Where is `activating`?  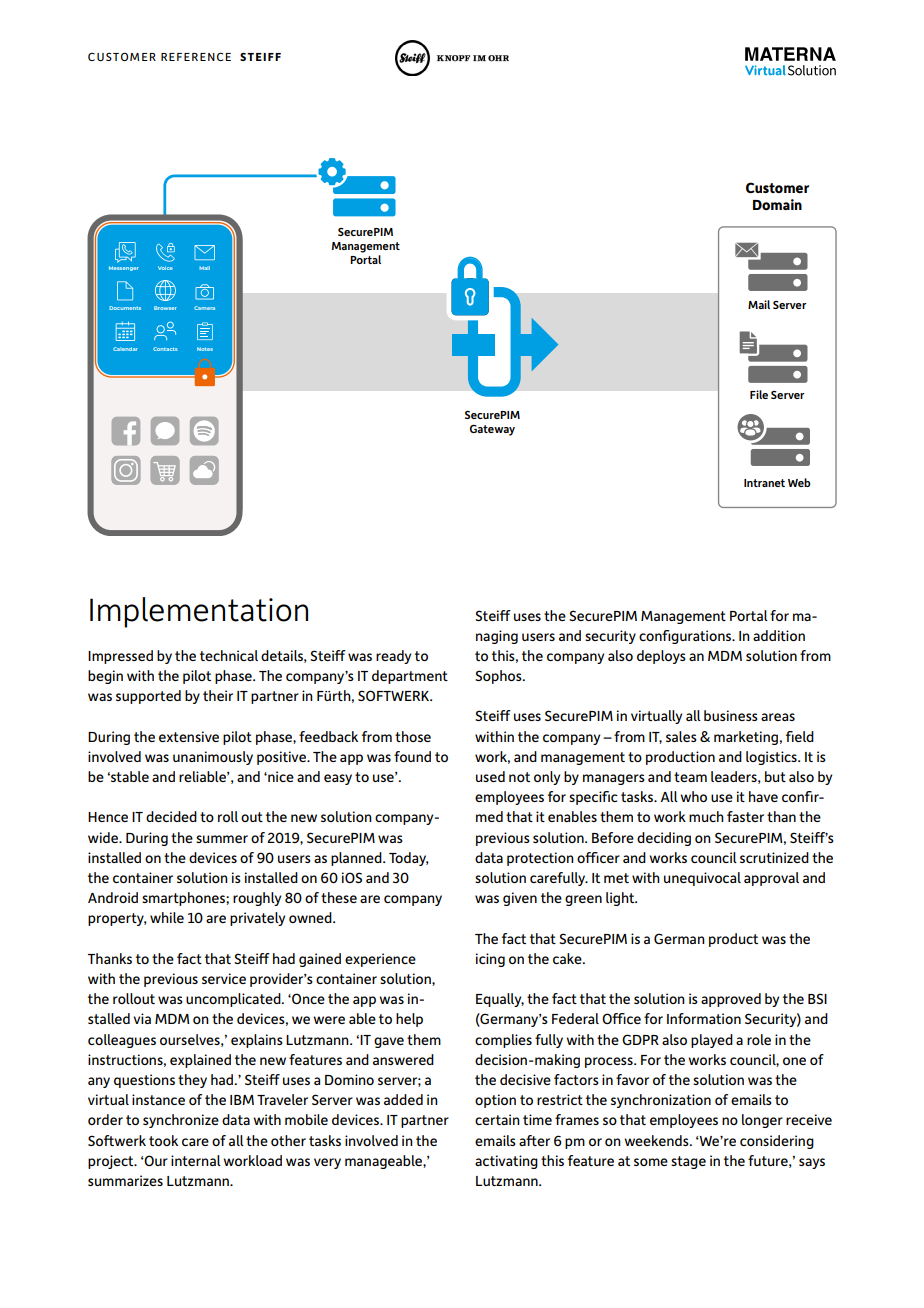 activating is located at coordinates (506, 1162).
